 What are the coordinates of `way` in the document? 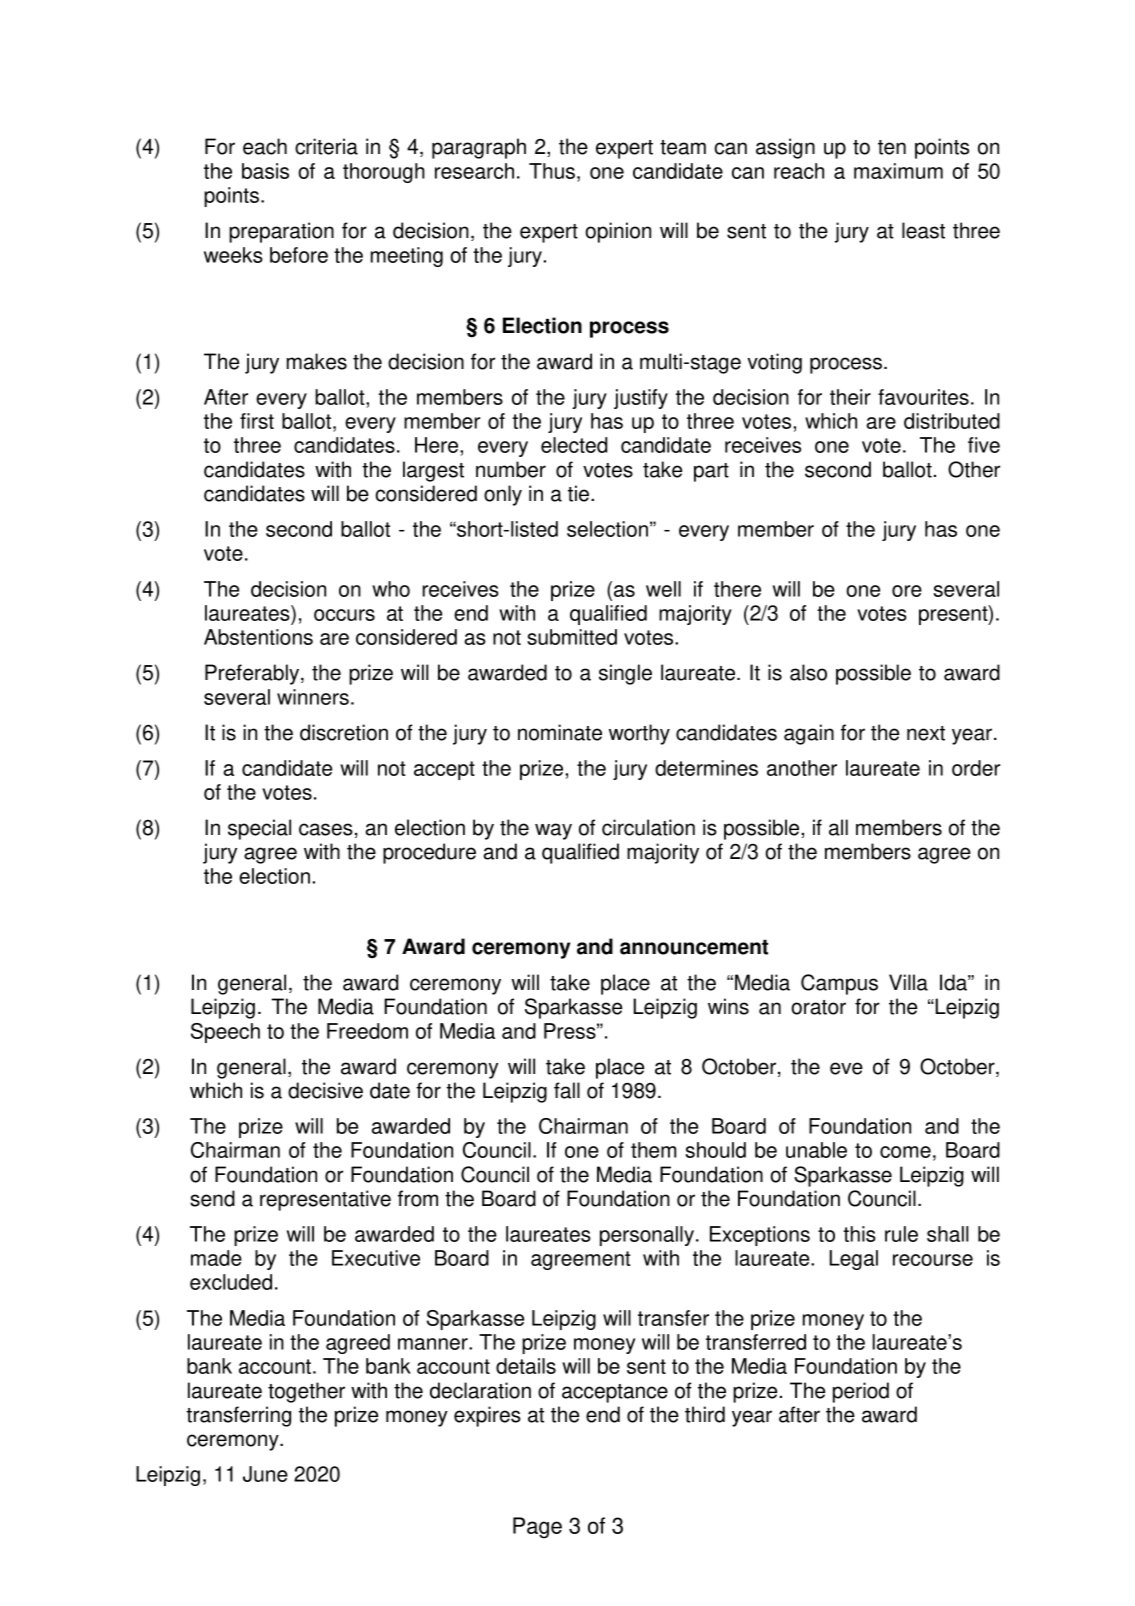 It's located at (553, 831).
